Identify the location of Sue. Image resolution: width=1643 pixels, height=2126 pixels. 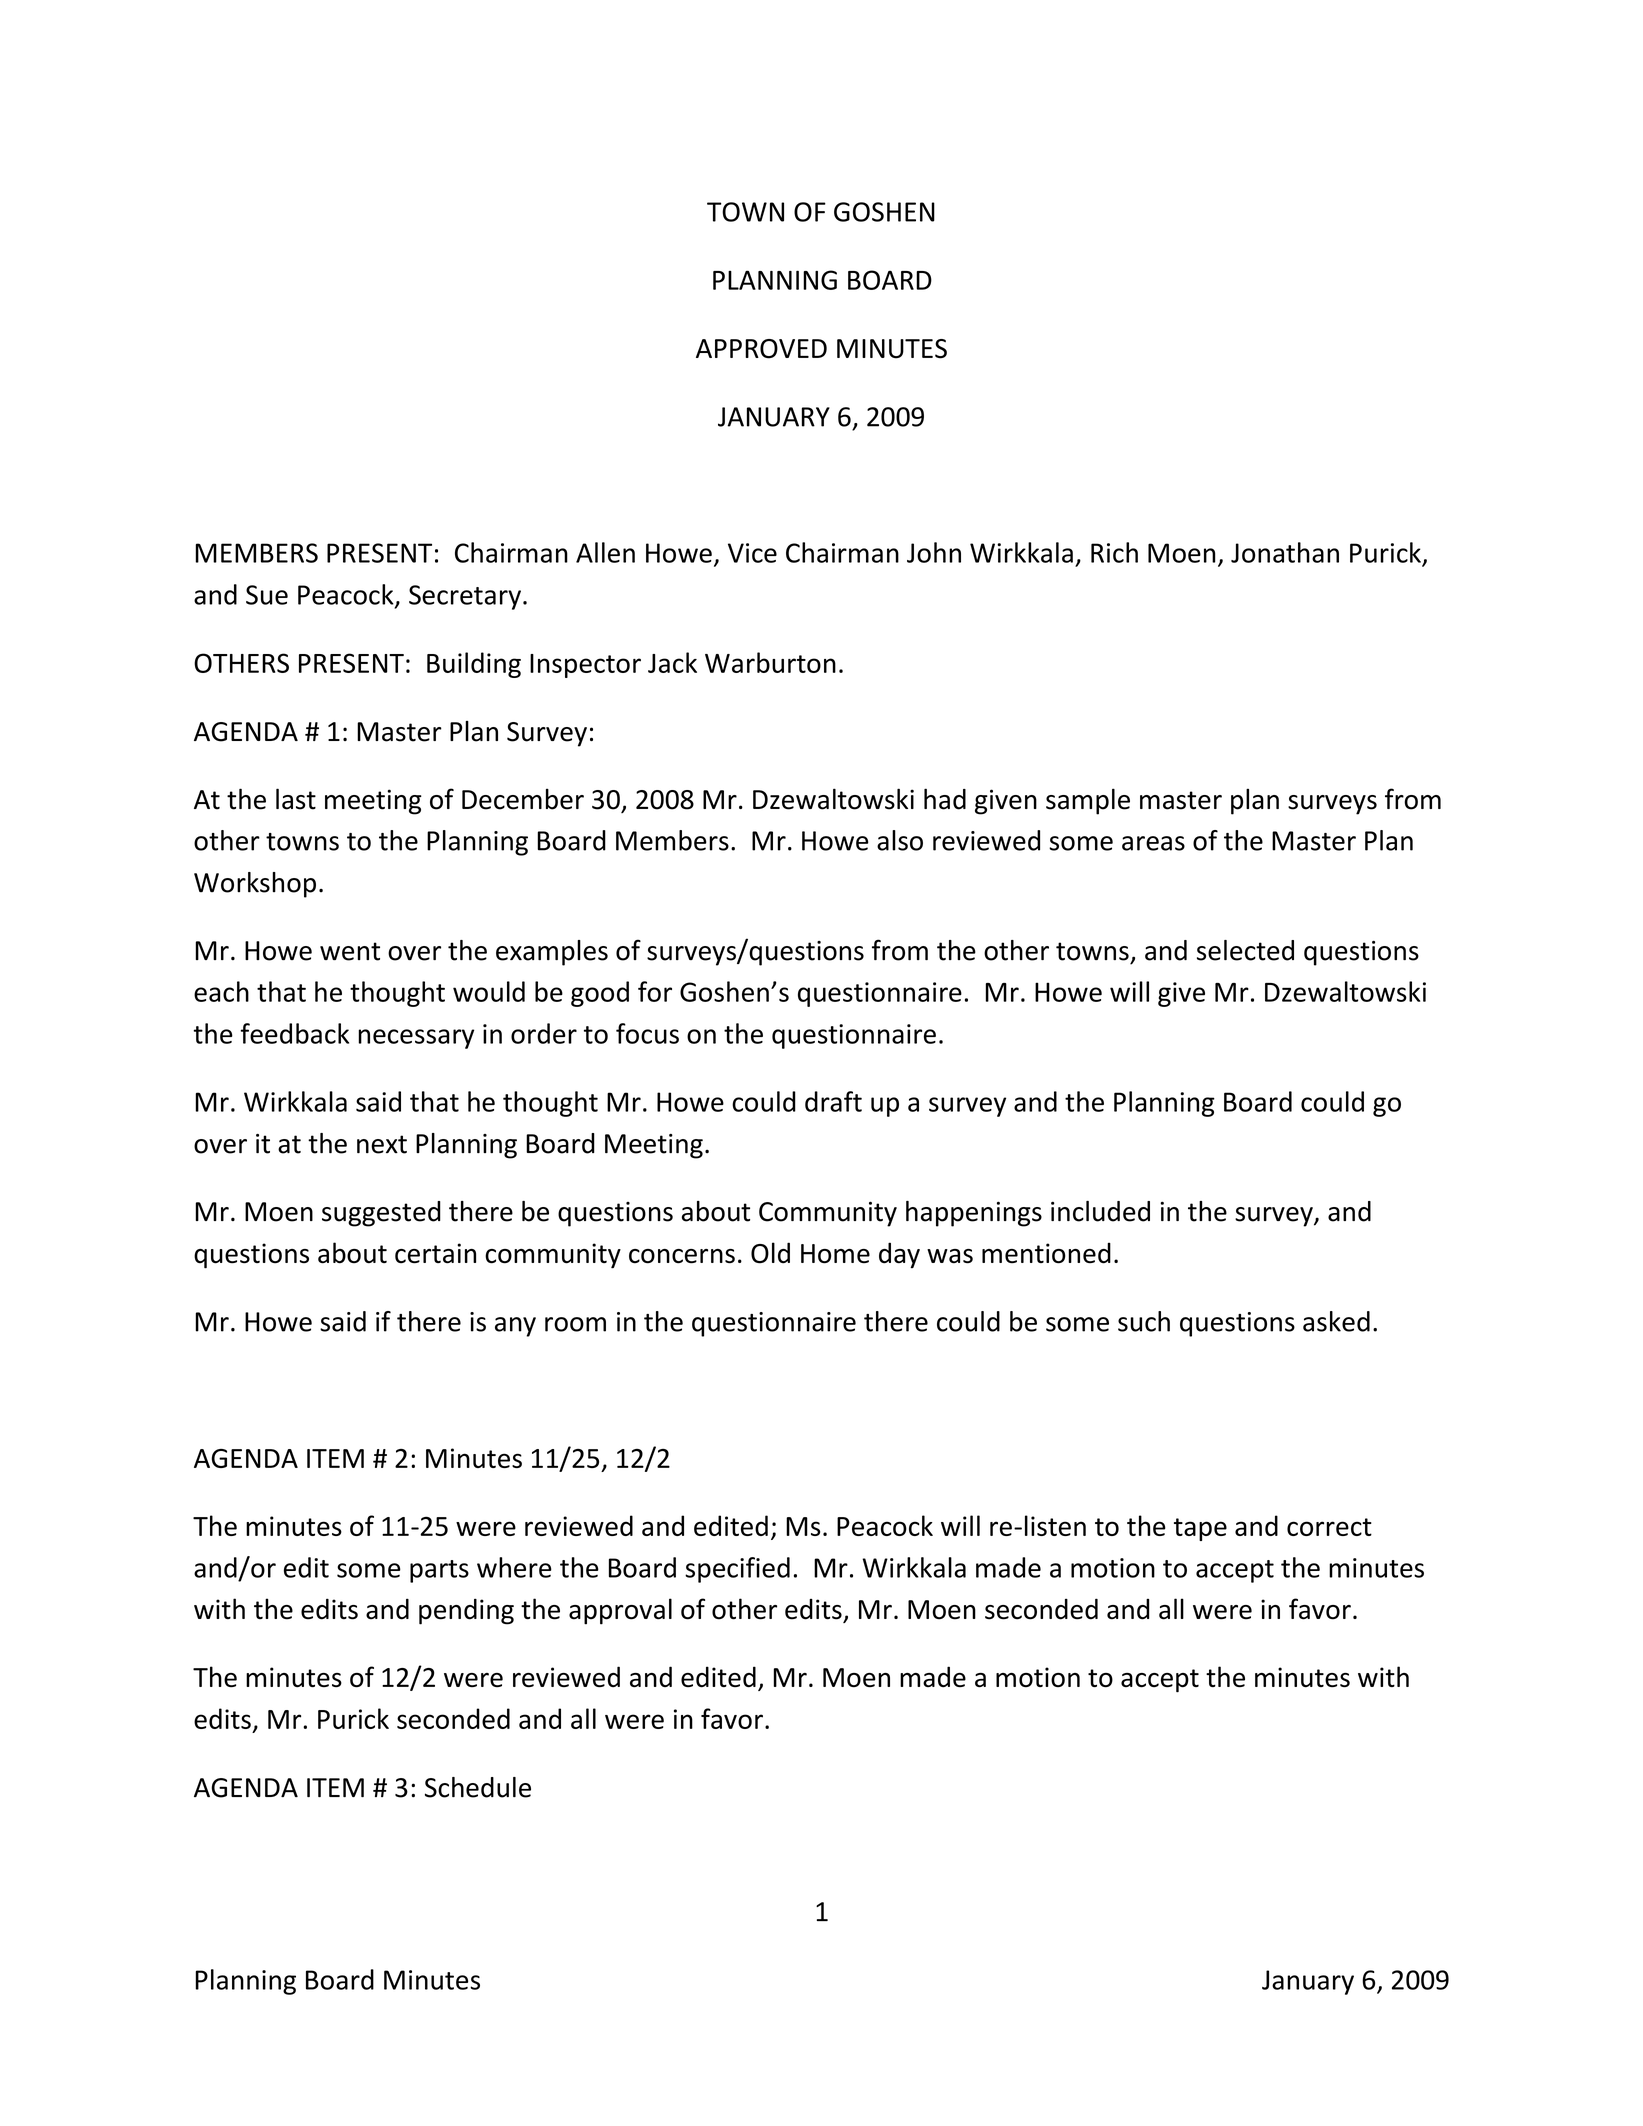
(267, 595).
